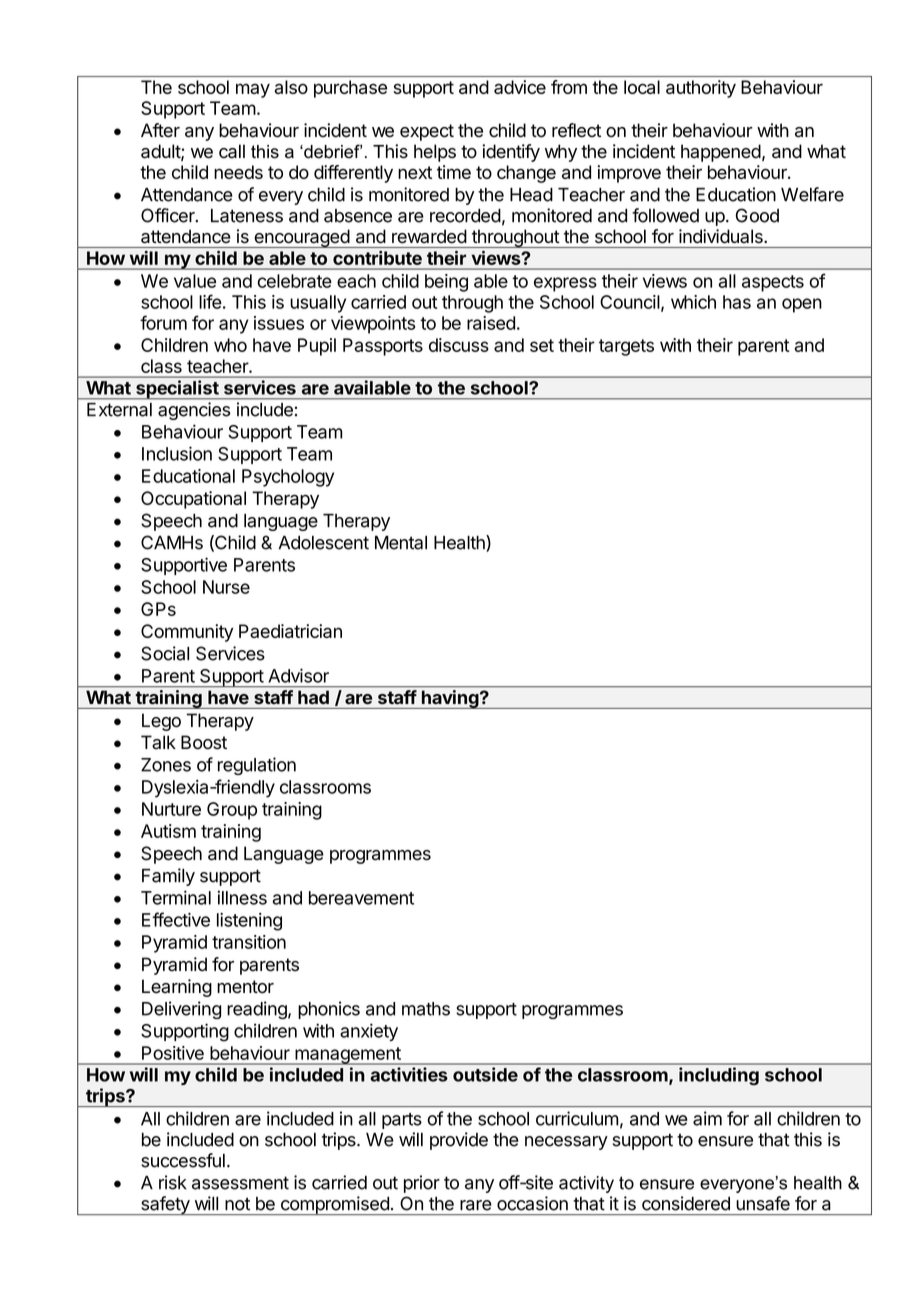 This screenshot has height=1316, width=903. What do you see at coordinates (721, 153) in the screenshot?
I see `happened` at bounding box center [721, 153].
